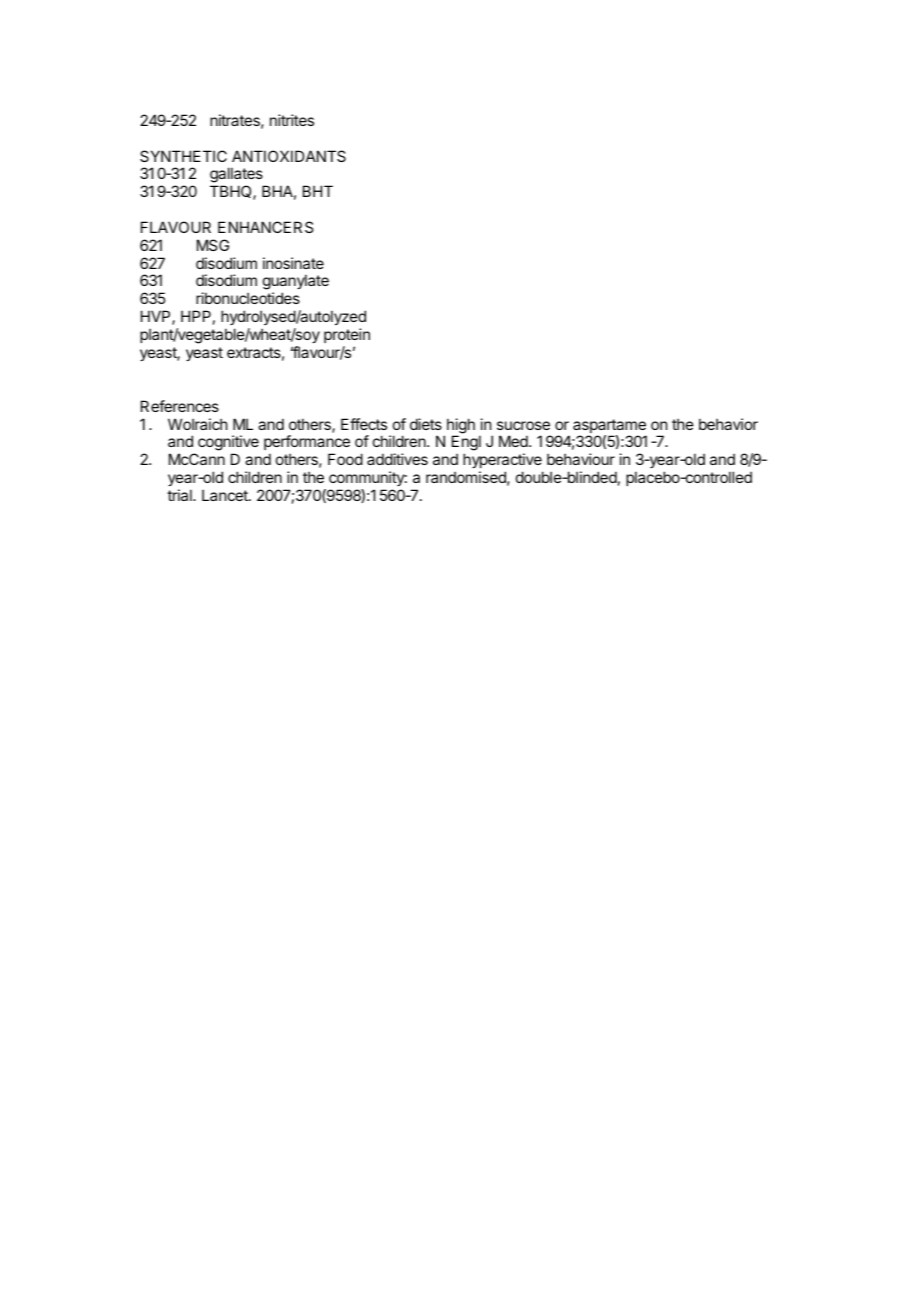 The image size is (924, 1308). What do you see at coordinates (318, 191) in the screenshot?
I see `BHT` at bounding box center [318, 191].
